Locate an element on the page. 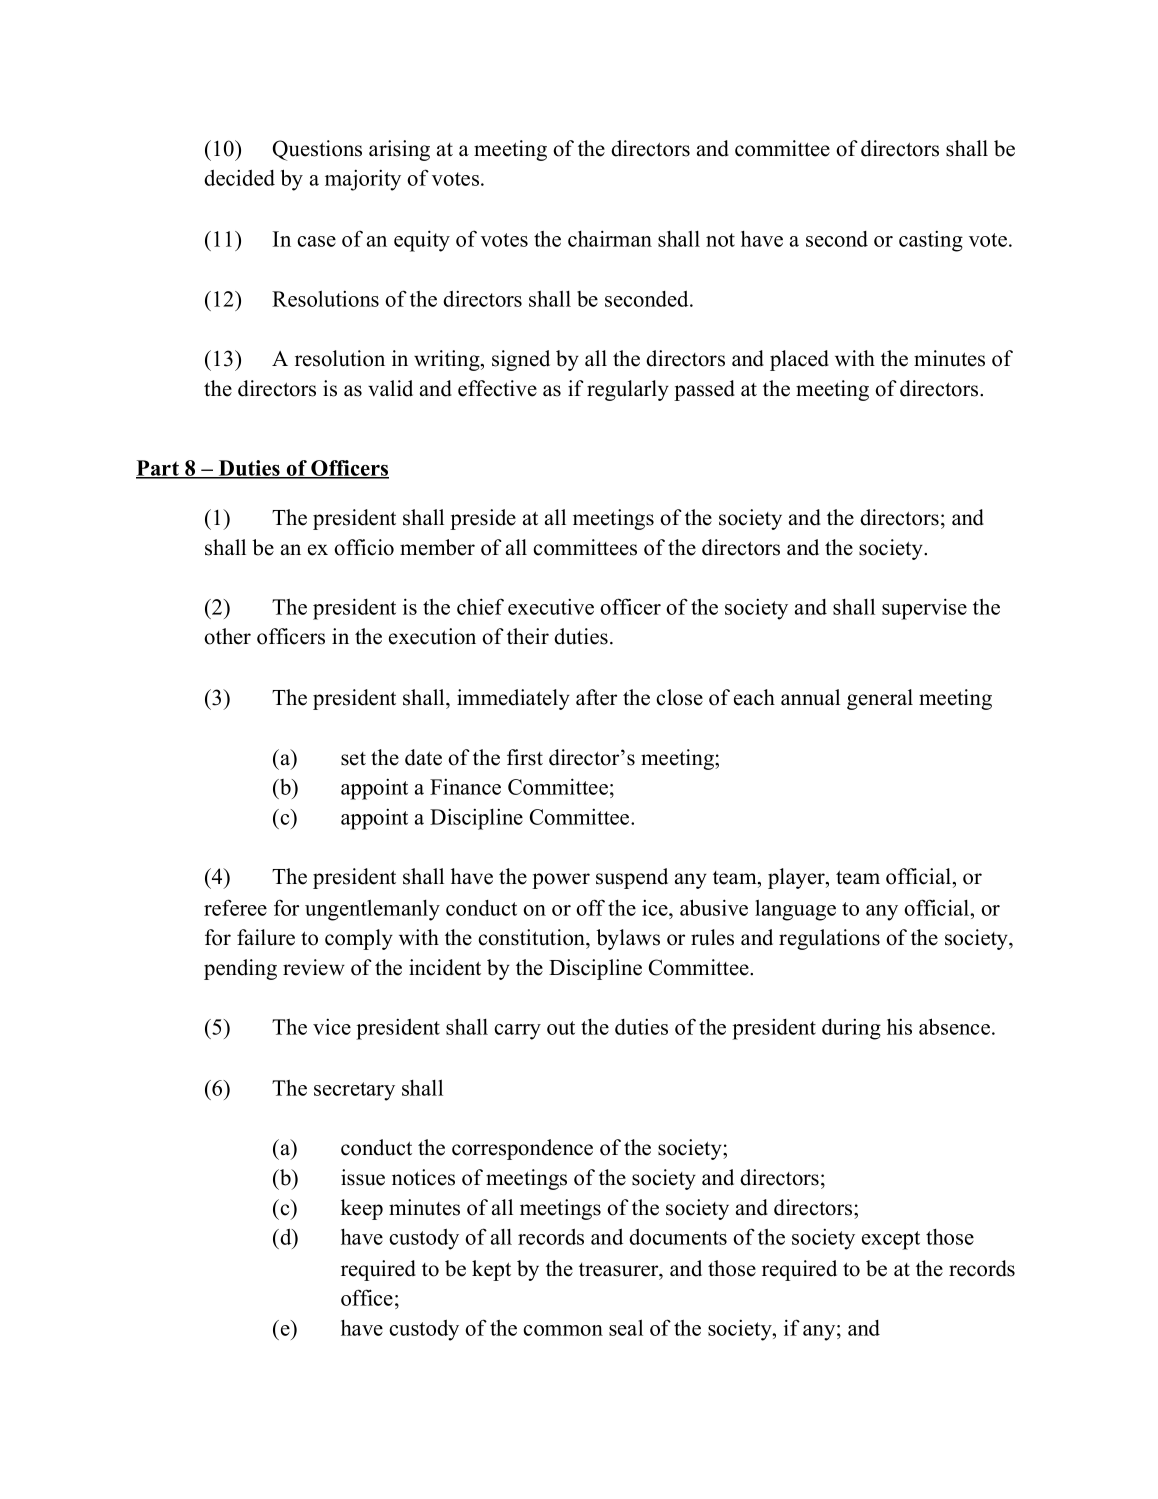  keep is located at coordinates (362, 1209).
